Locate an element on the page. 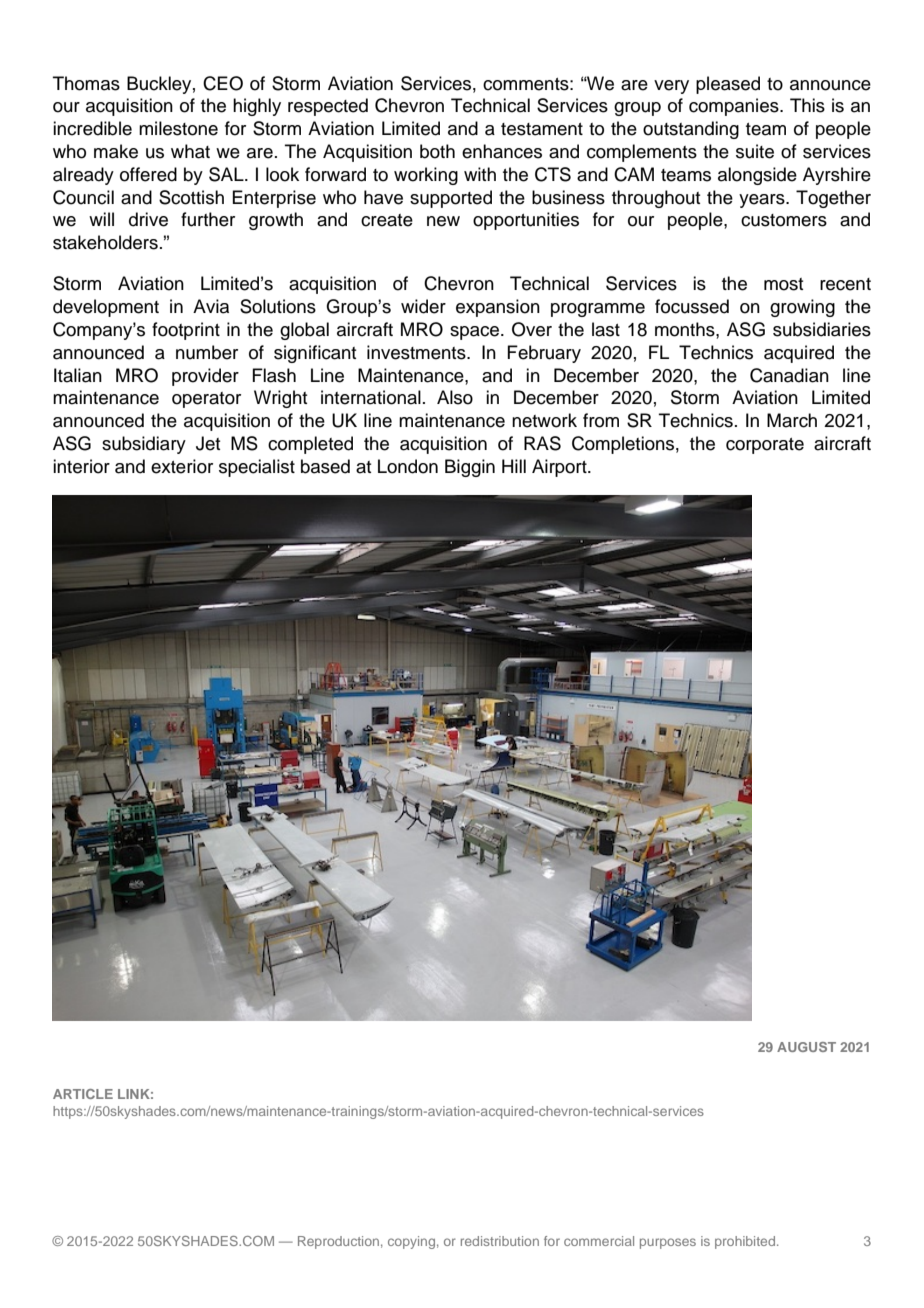 The image size is (924, 1308). both is located at coordinates (437, 151).
